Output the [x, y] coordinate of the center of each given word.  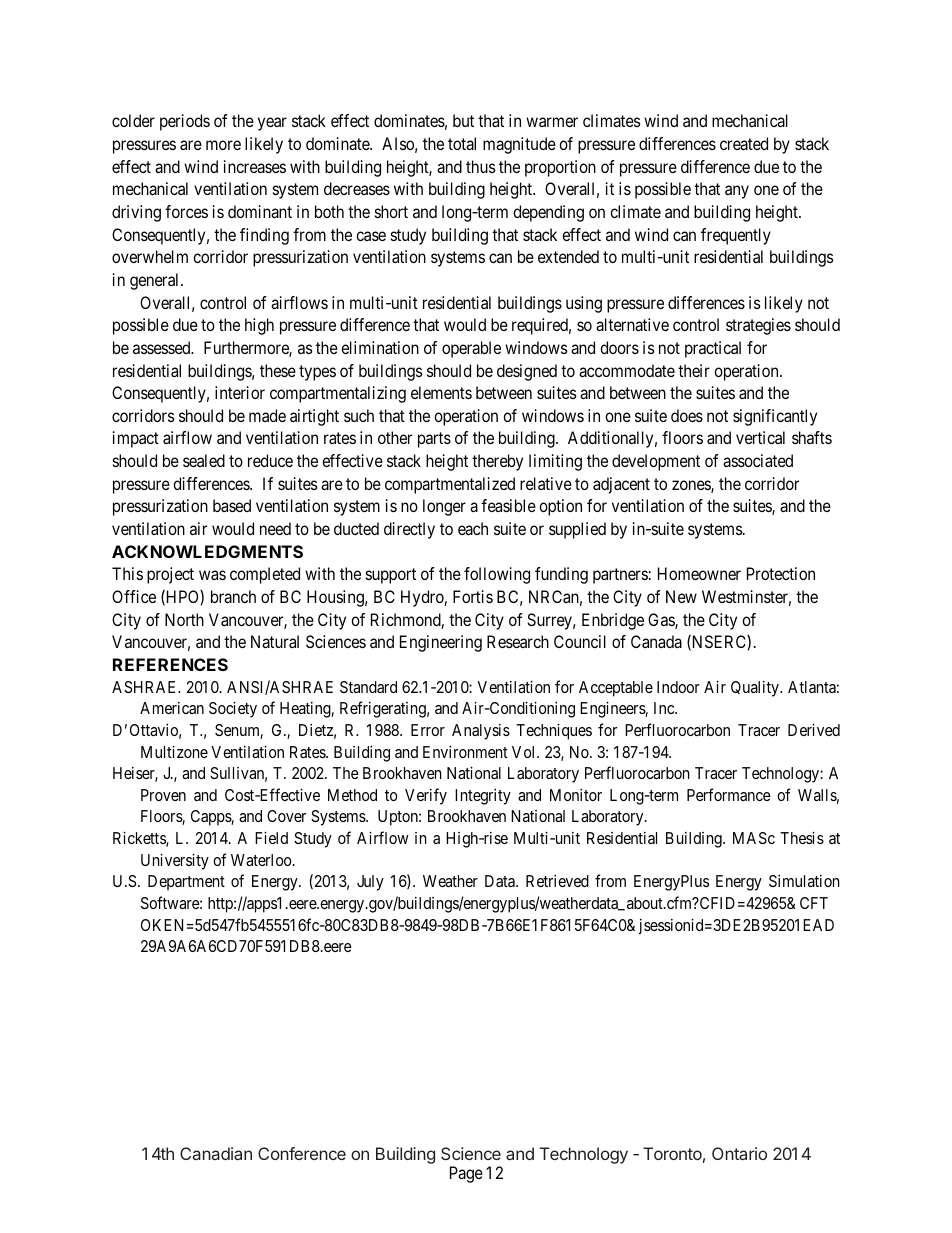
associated [758, 460]
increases [255, 166]
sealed [204, 460]
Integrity [483, 797]
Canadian [216, 1153]
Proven [163, 795]
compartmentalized [450, 485]
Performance [729, 794]
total [462, 143]
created [744, 143]
